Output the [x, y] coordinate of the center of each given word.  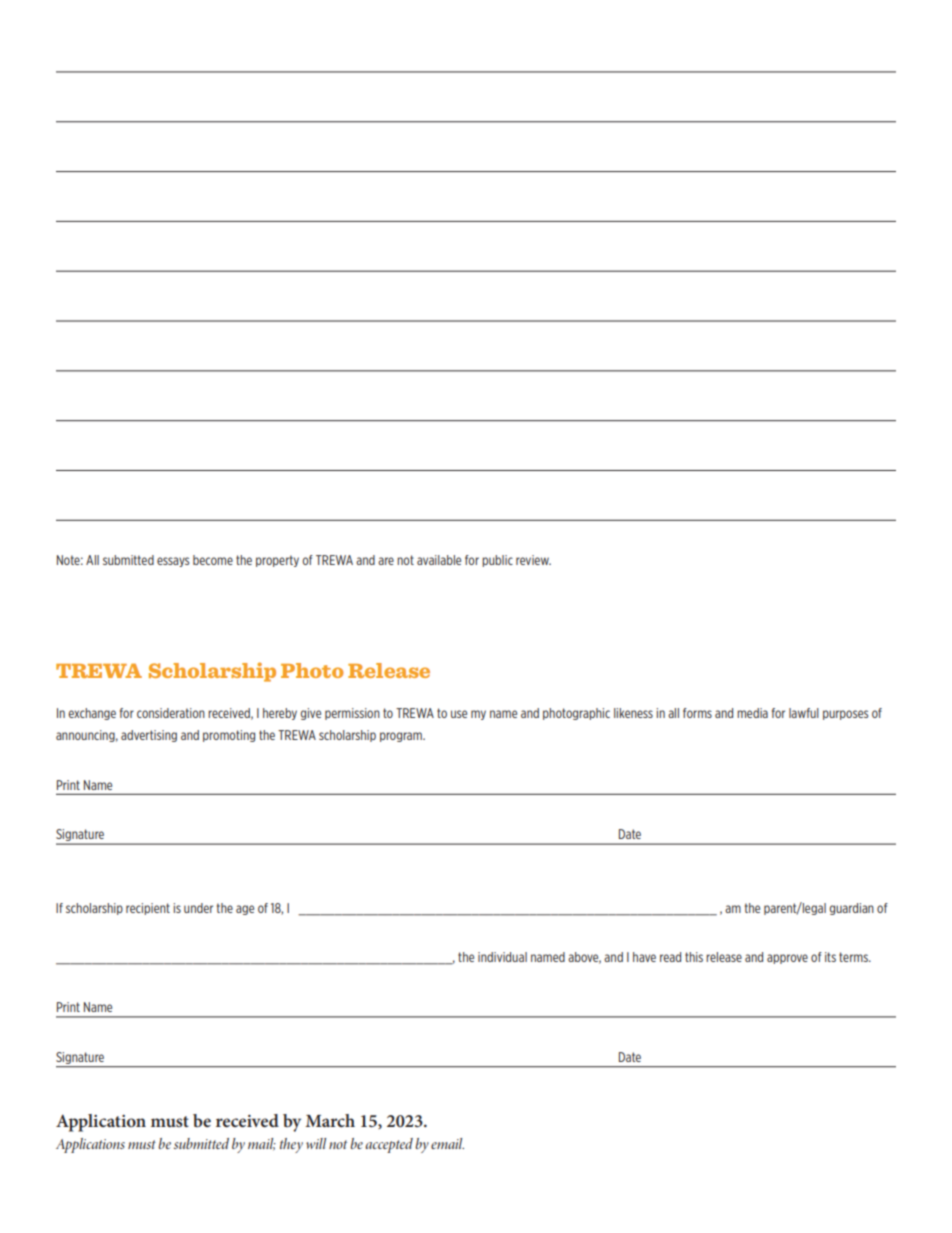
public [497, 561]
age [245, 910]
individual [502, 957]
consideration [171, 713]
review [533, 560]
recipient [148, 909]
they [291, 1145]
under [198, 908]
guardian [852, 909]
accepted [389, 1145]
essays [173, 562]
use [459, 714]
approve [787, 959]
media [752, 713]
